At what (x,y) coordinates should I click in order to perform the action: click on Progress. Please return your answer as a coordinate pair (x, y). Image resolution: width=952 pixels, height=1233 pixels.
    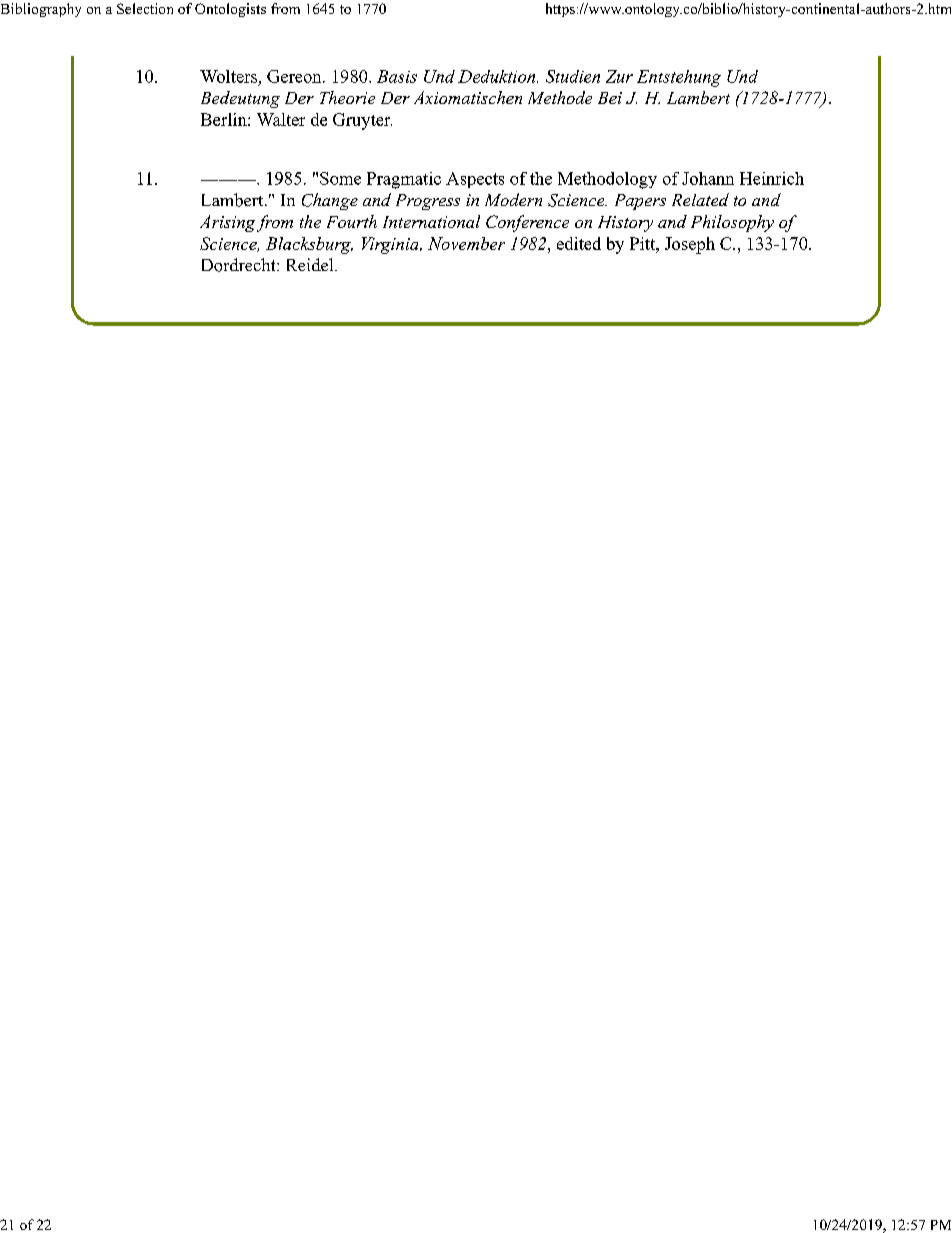
    Looking at the image, I should click on (428, 202).
